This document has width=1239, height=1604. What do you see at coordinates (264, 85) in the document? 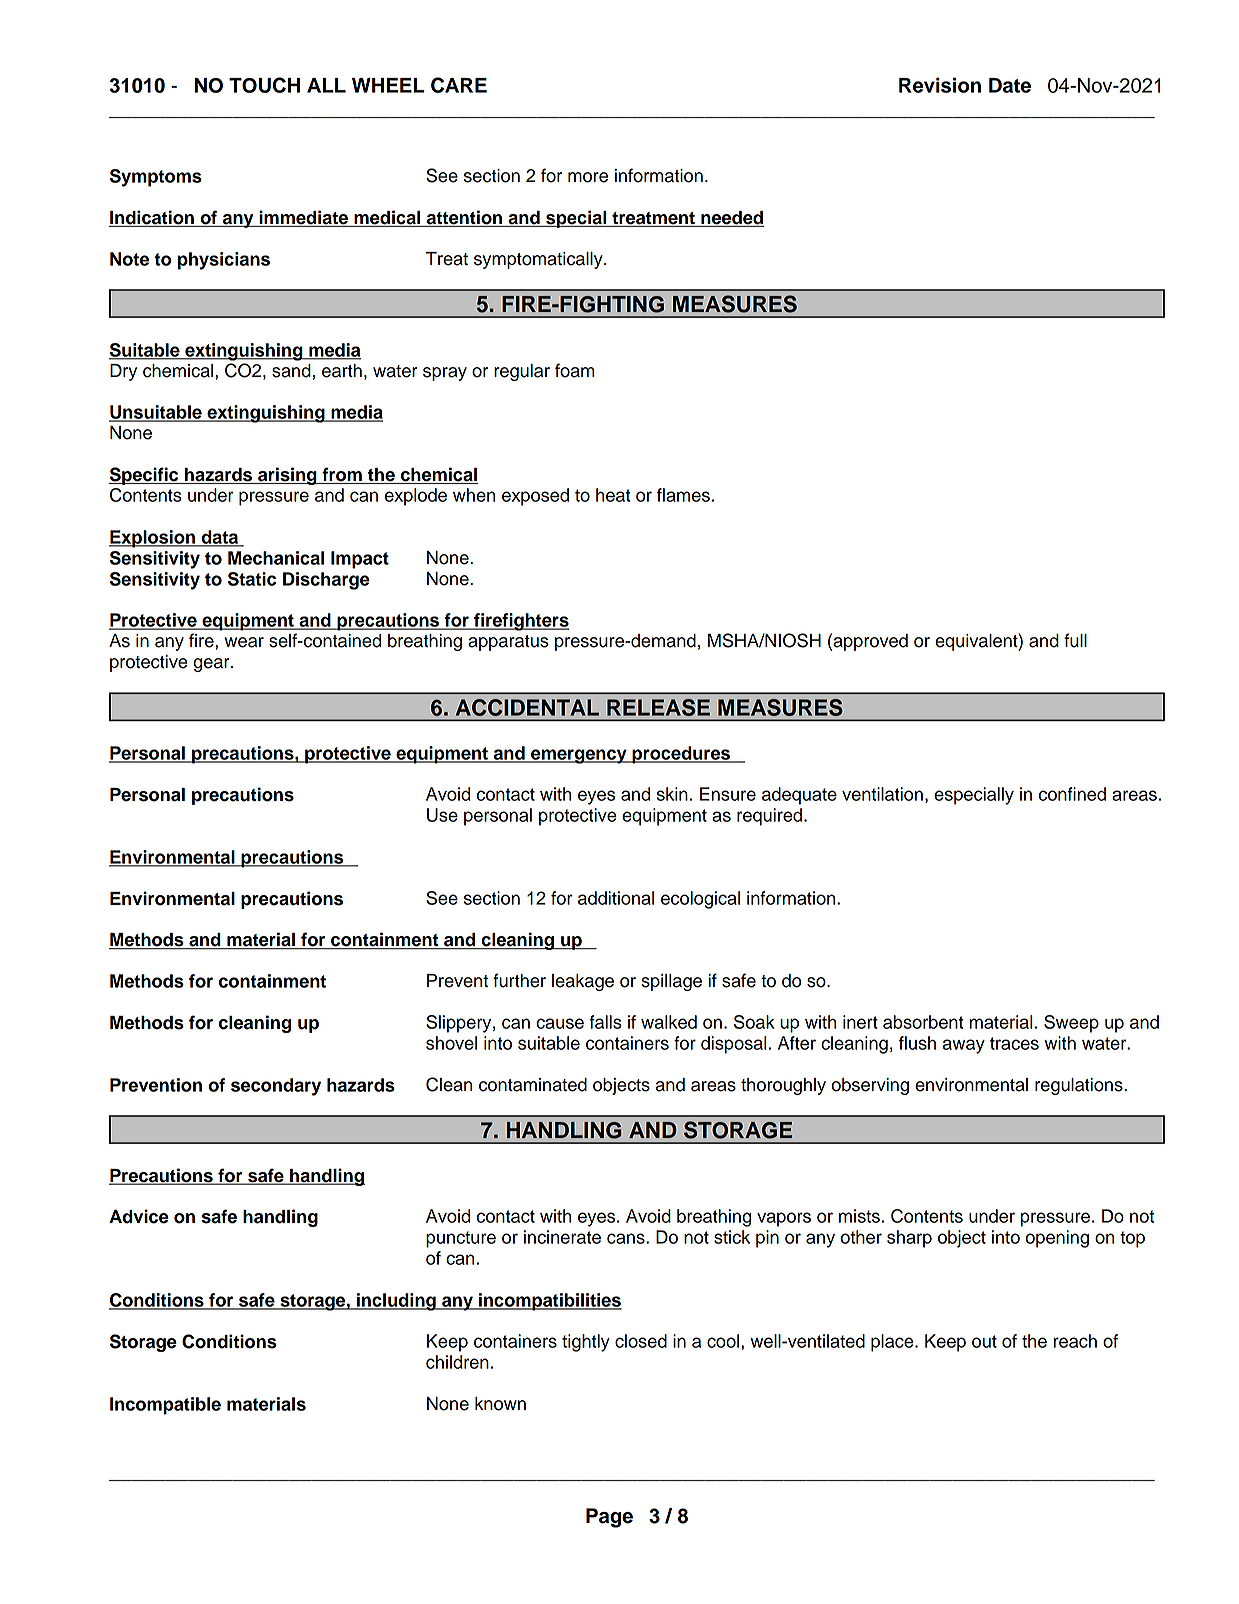
I see `TOUCH` at bounding box center [264, 85].
